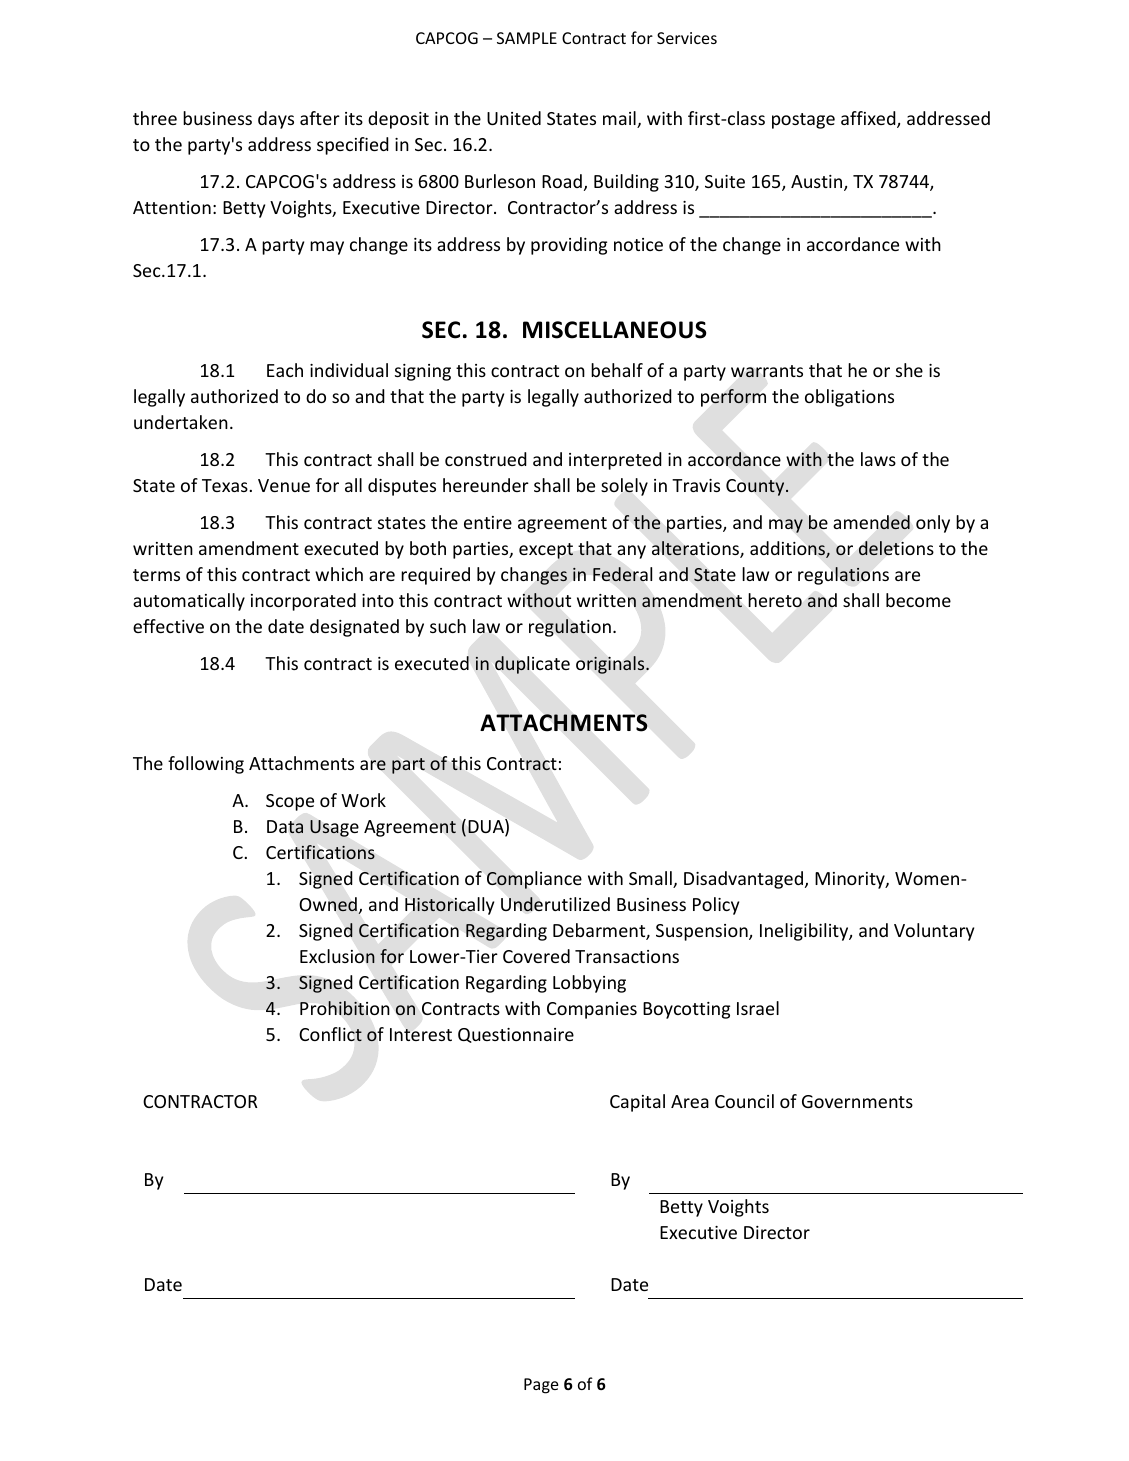 The width and height of the image is (1129, 1461). What do you see at coordinates (637, 1103) in the image?
I see `Capital` at bounding box center [637, 1103].
